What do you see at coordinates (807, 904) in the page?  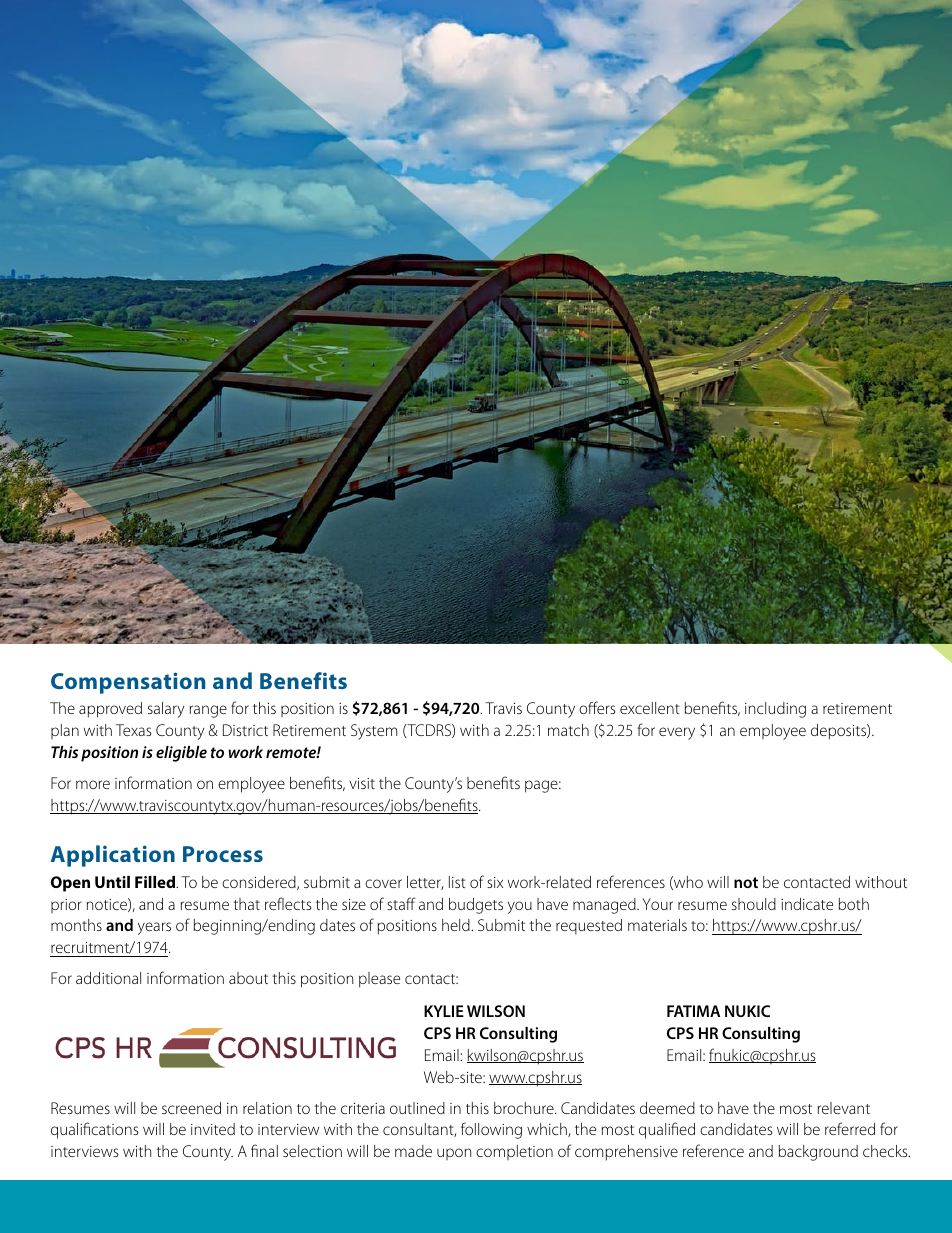 I see `indicate` at bounding box center [807, 904].
